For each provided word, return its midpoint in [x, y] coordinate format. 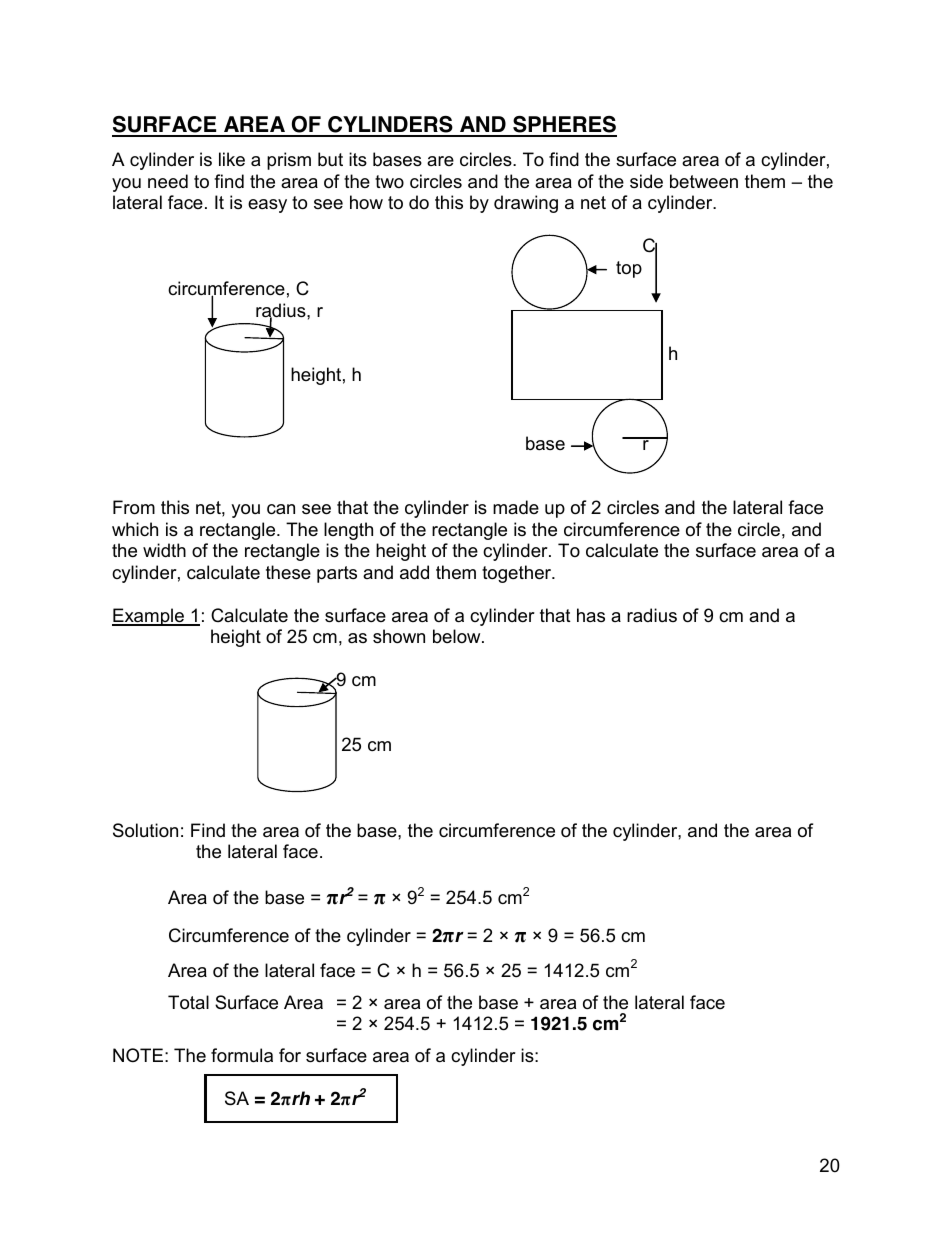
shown [399, 636]
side [646, 181]
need [168, 181]
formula [242, 1055]
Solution [145, 830]
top [629, 269]
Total [188, 1002]
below [458, 636]
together [518, 574]
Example [149, 617]
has [591, 615]
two [389, 181]
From [134, 507]
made [516, 507]
